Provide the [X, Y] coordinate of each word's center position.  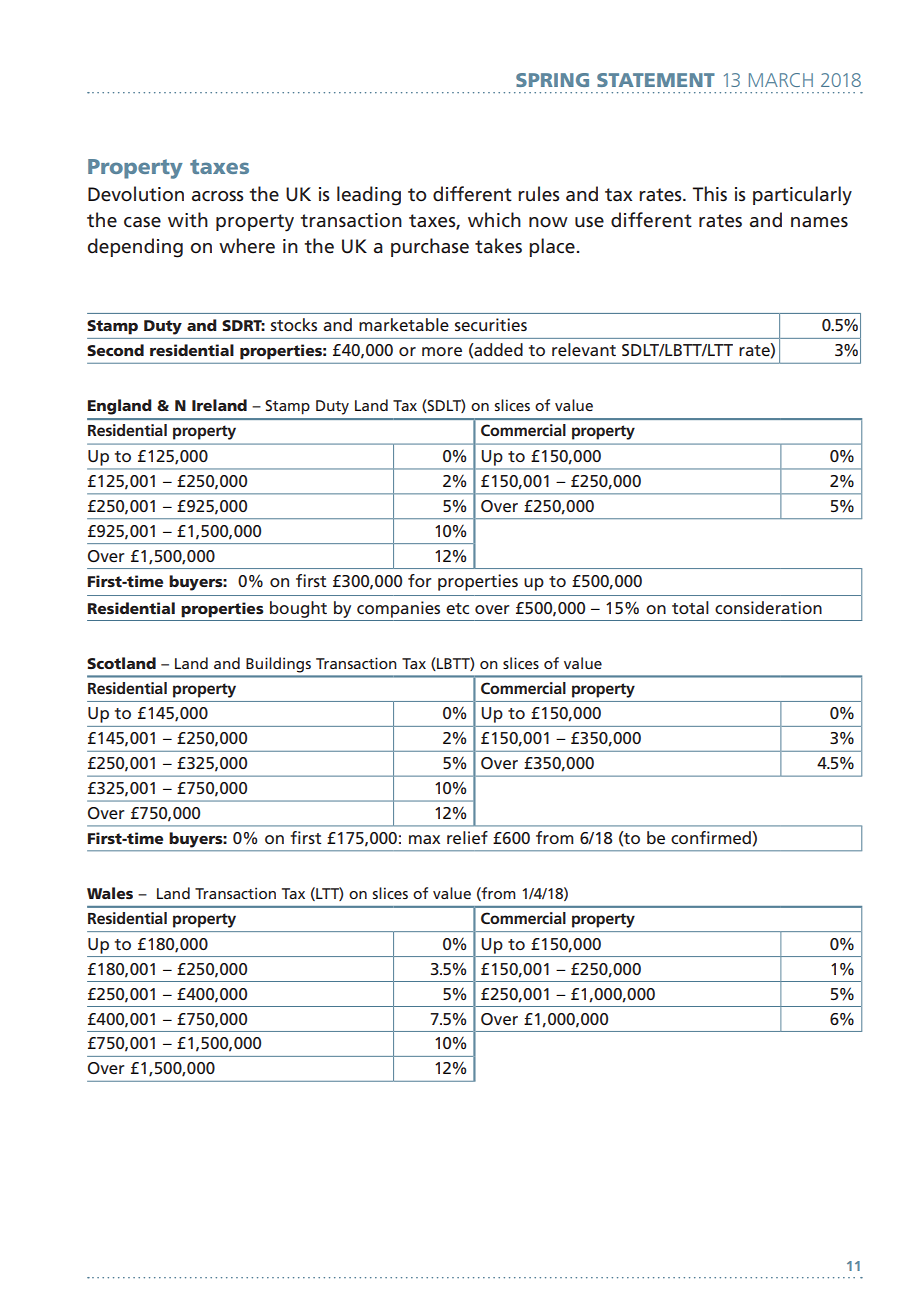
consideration [768, 607]
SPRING [552, 80]
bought [298, 609]
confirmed [712, 837]
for [420, 580]
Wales [110, 893]
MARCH [781, 80]
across [217, 196]
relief [467, 837]
